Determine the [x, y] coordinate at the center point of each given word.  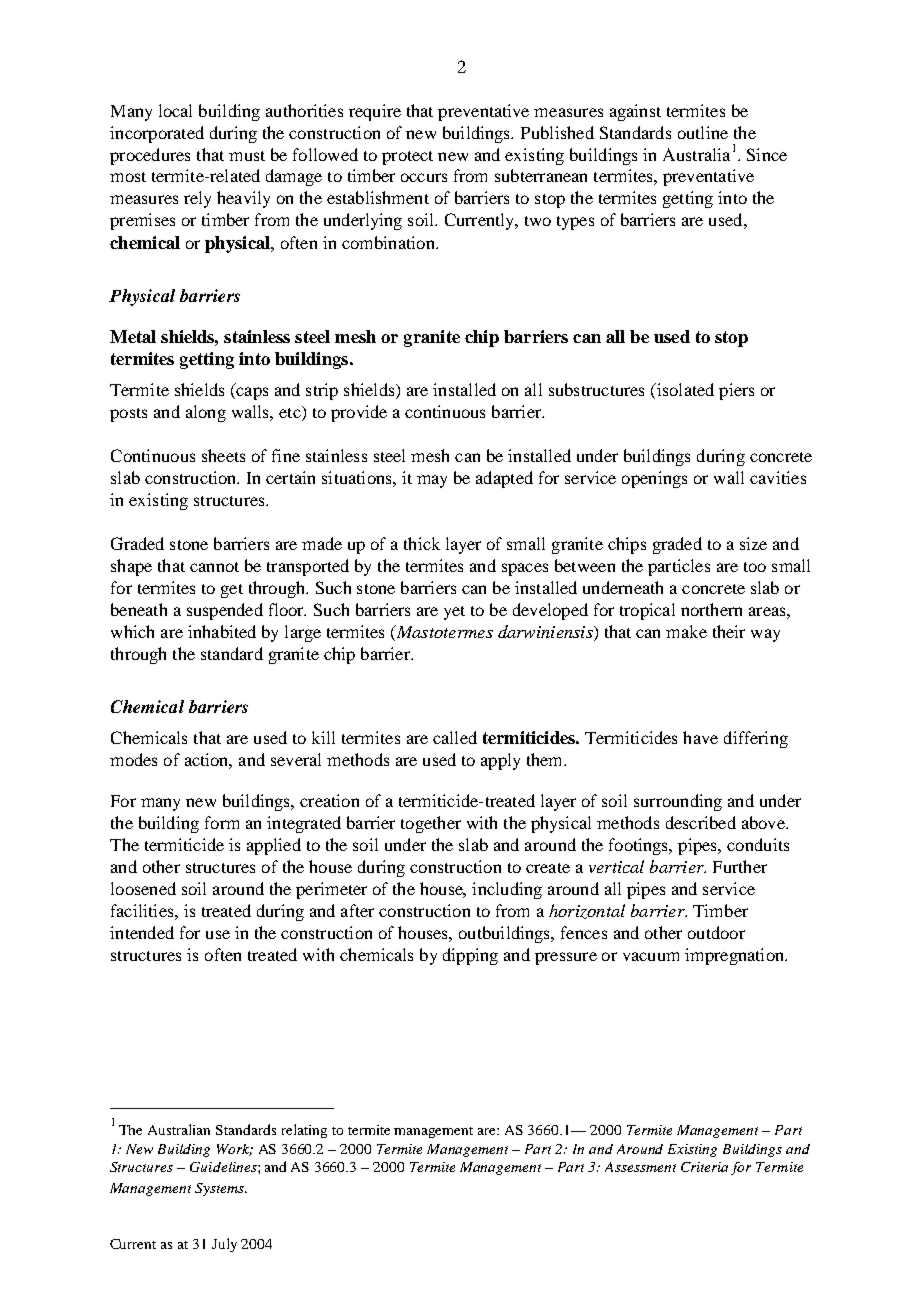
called [455, 737]
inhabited [222, 631]
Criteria [704, 1167]
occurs [424, 177]
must [247, 156]
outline [703, 132]
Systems [220, 1189]
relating [304, 1131]
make [686, 631]
